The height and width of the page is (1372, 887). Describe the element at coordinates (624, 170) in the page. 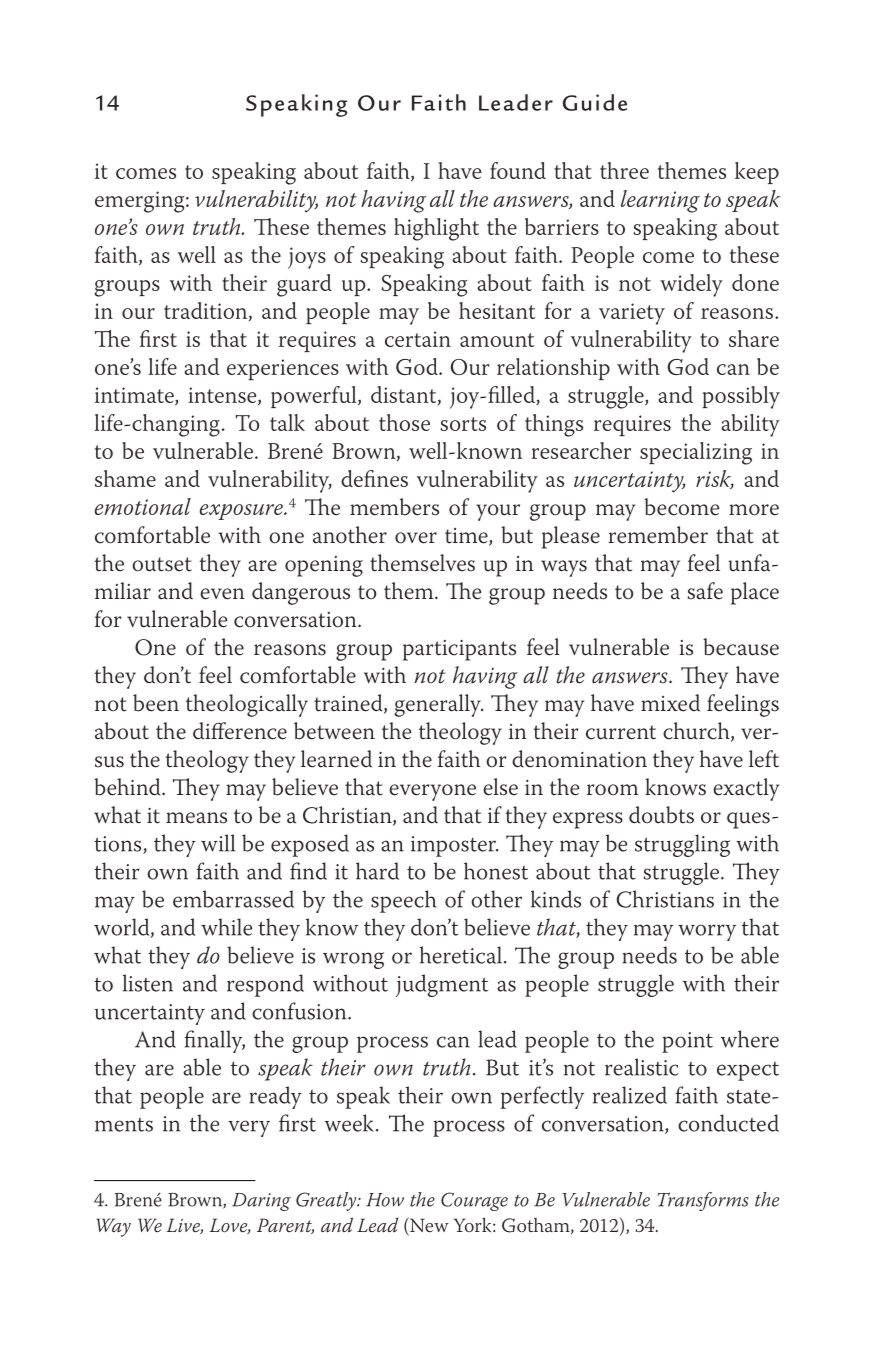

I see `three` at that location.
